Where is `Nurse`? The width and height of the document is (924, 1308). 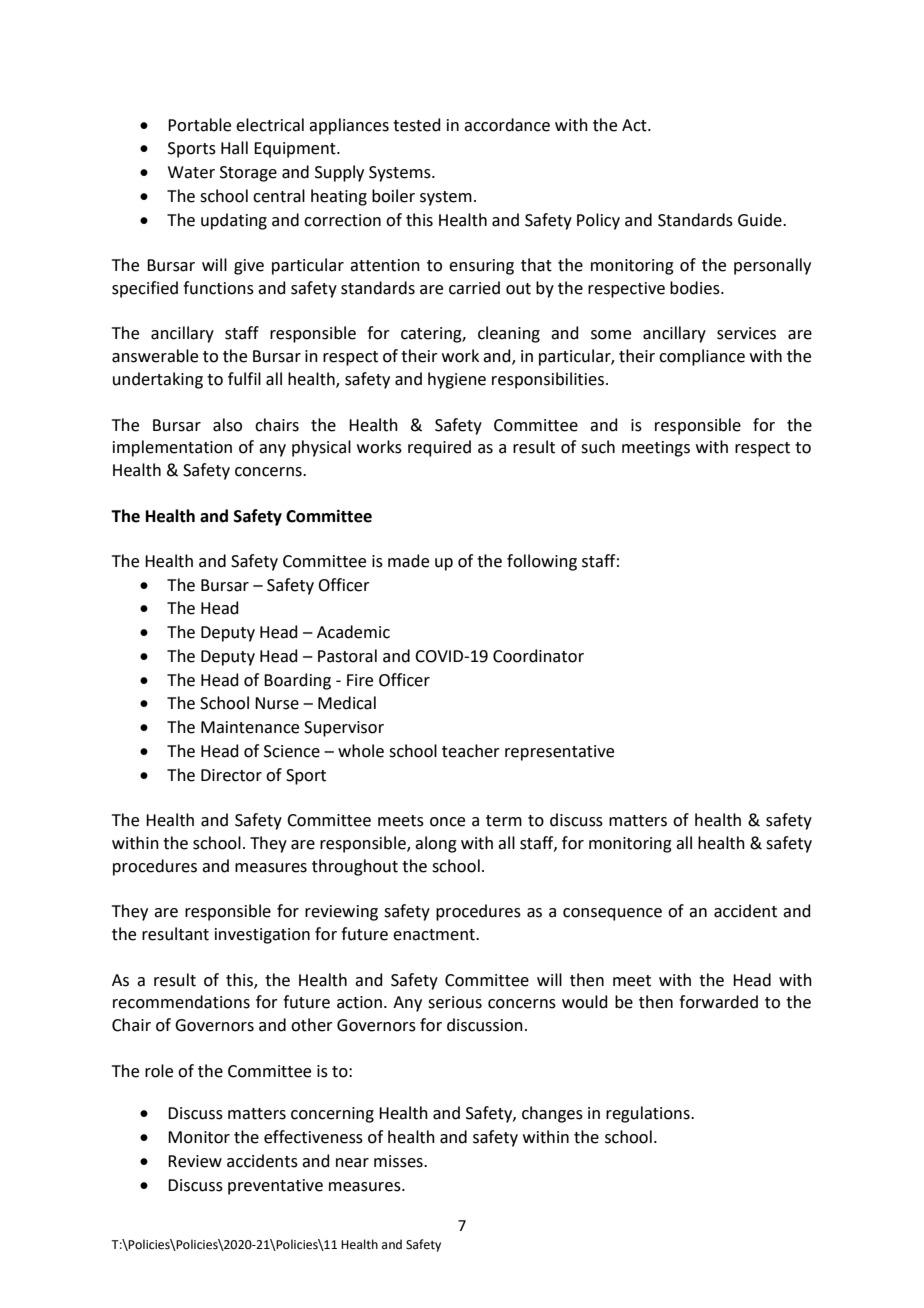
Nurse is located at coordinates (277, 703).
